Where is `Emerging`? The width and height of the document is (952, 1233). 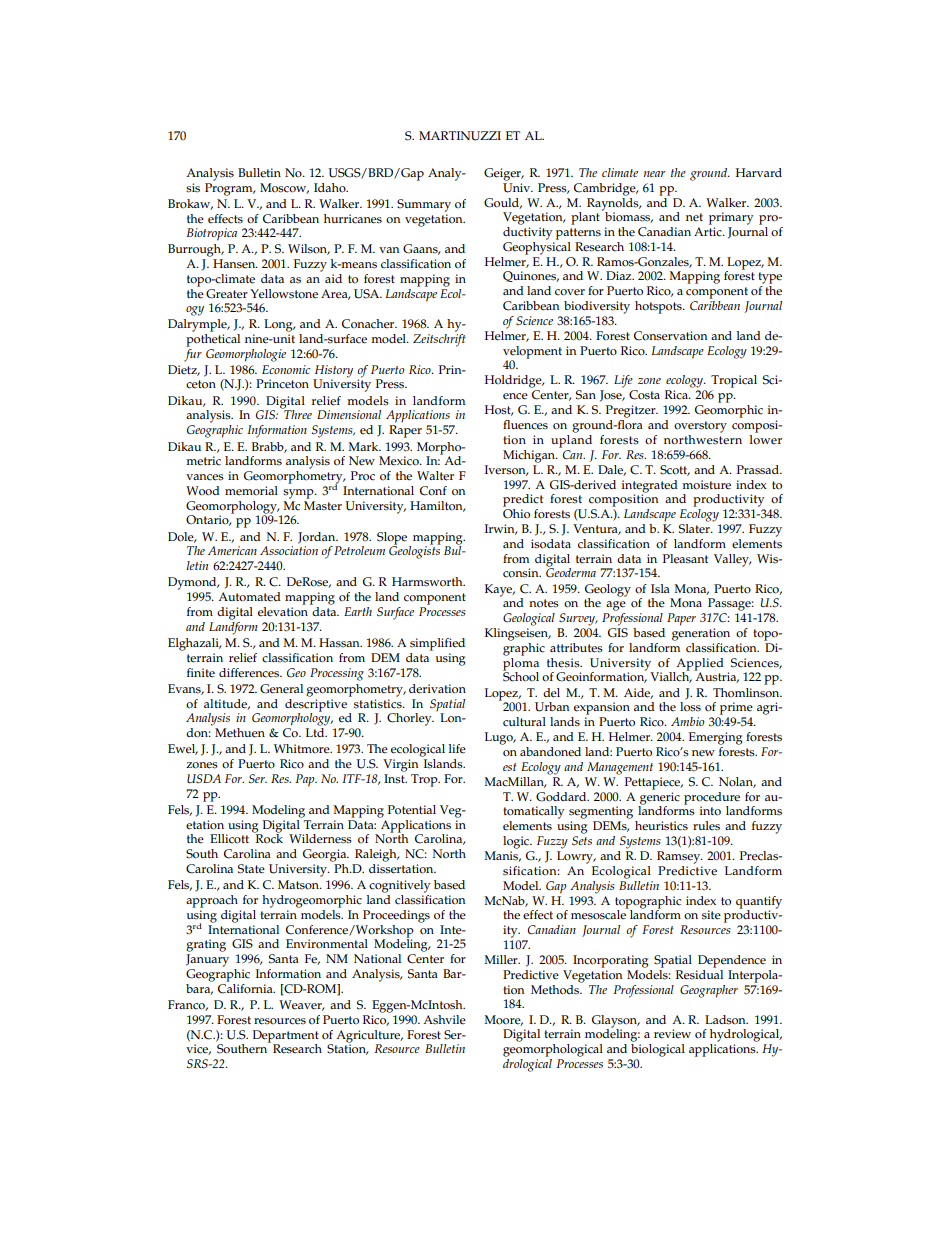
Emerging is located at coordinates (715, 738).
